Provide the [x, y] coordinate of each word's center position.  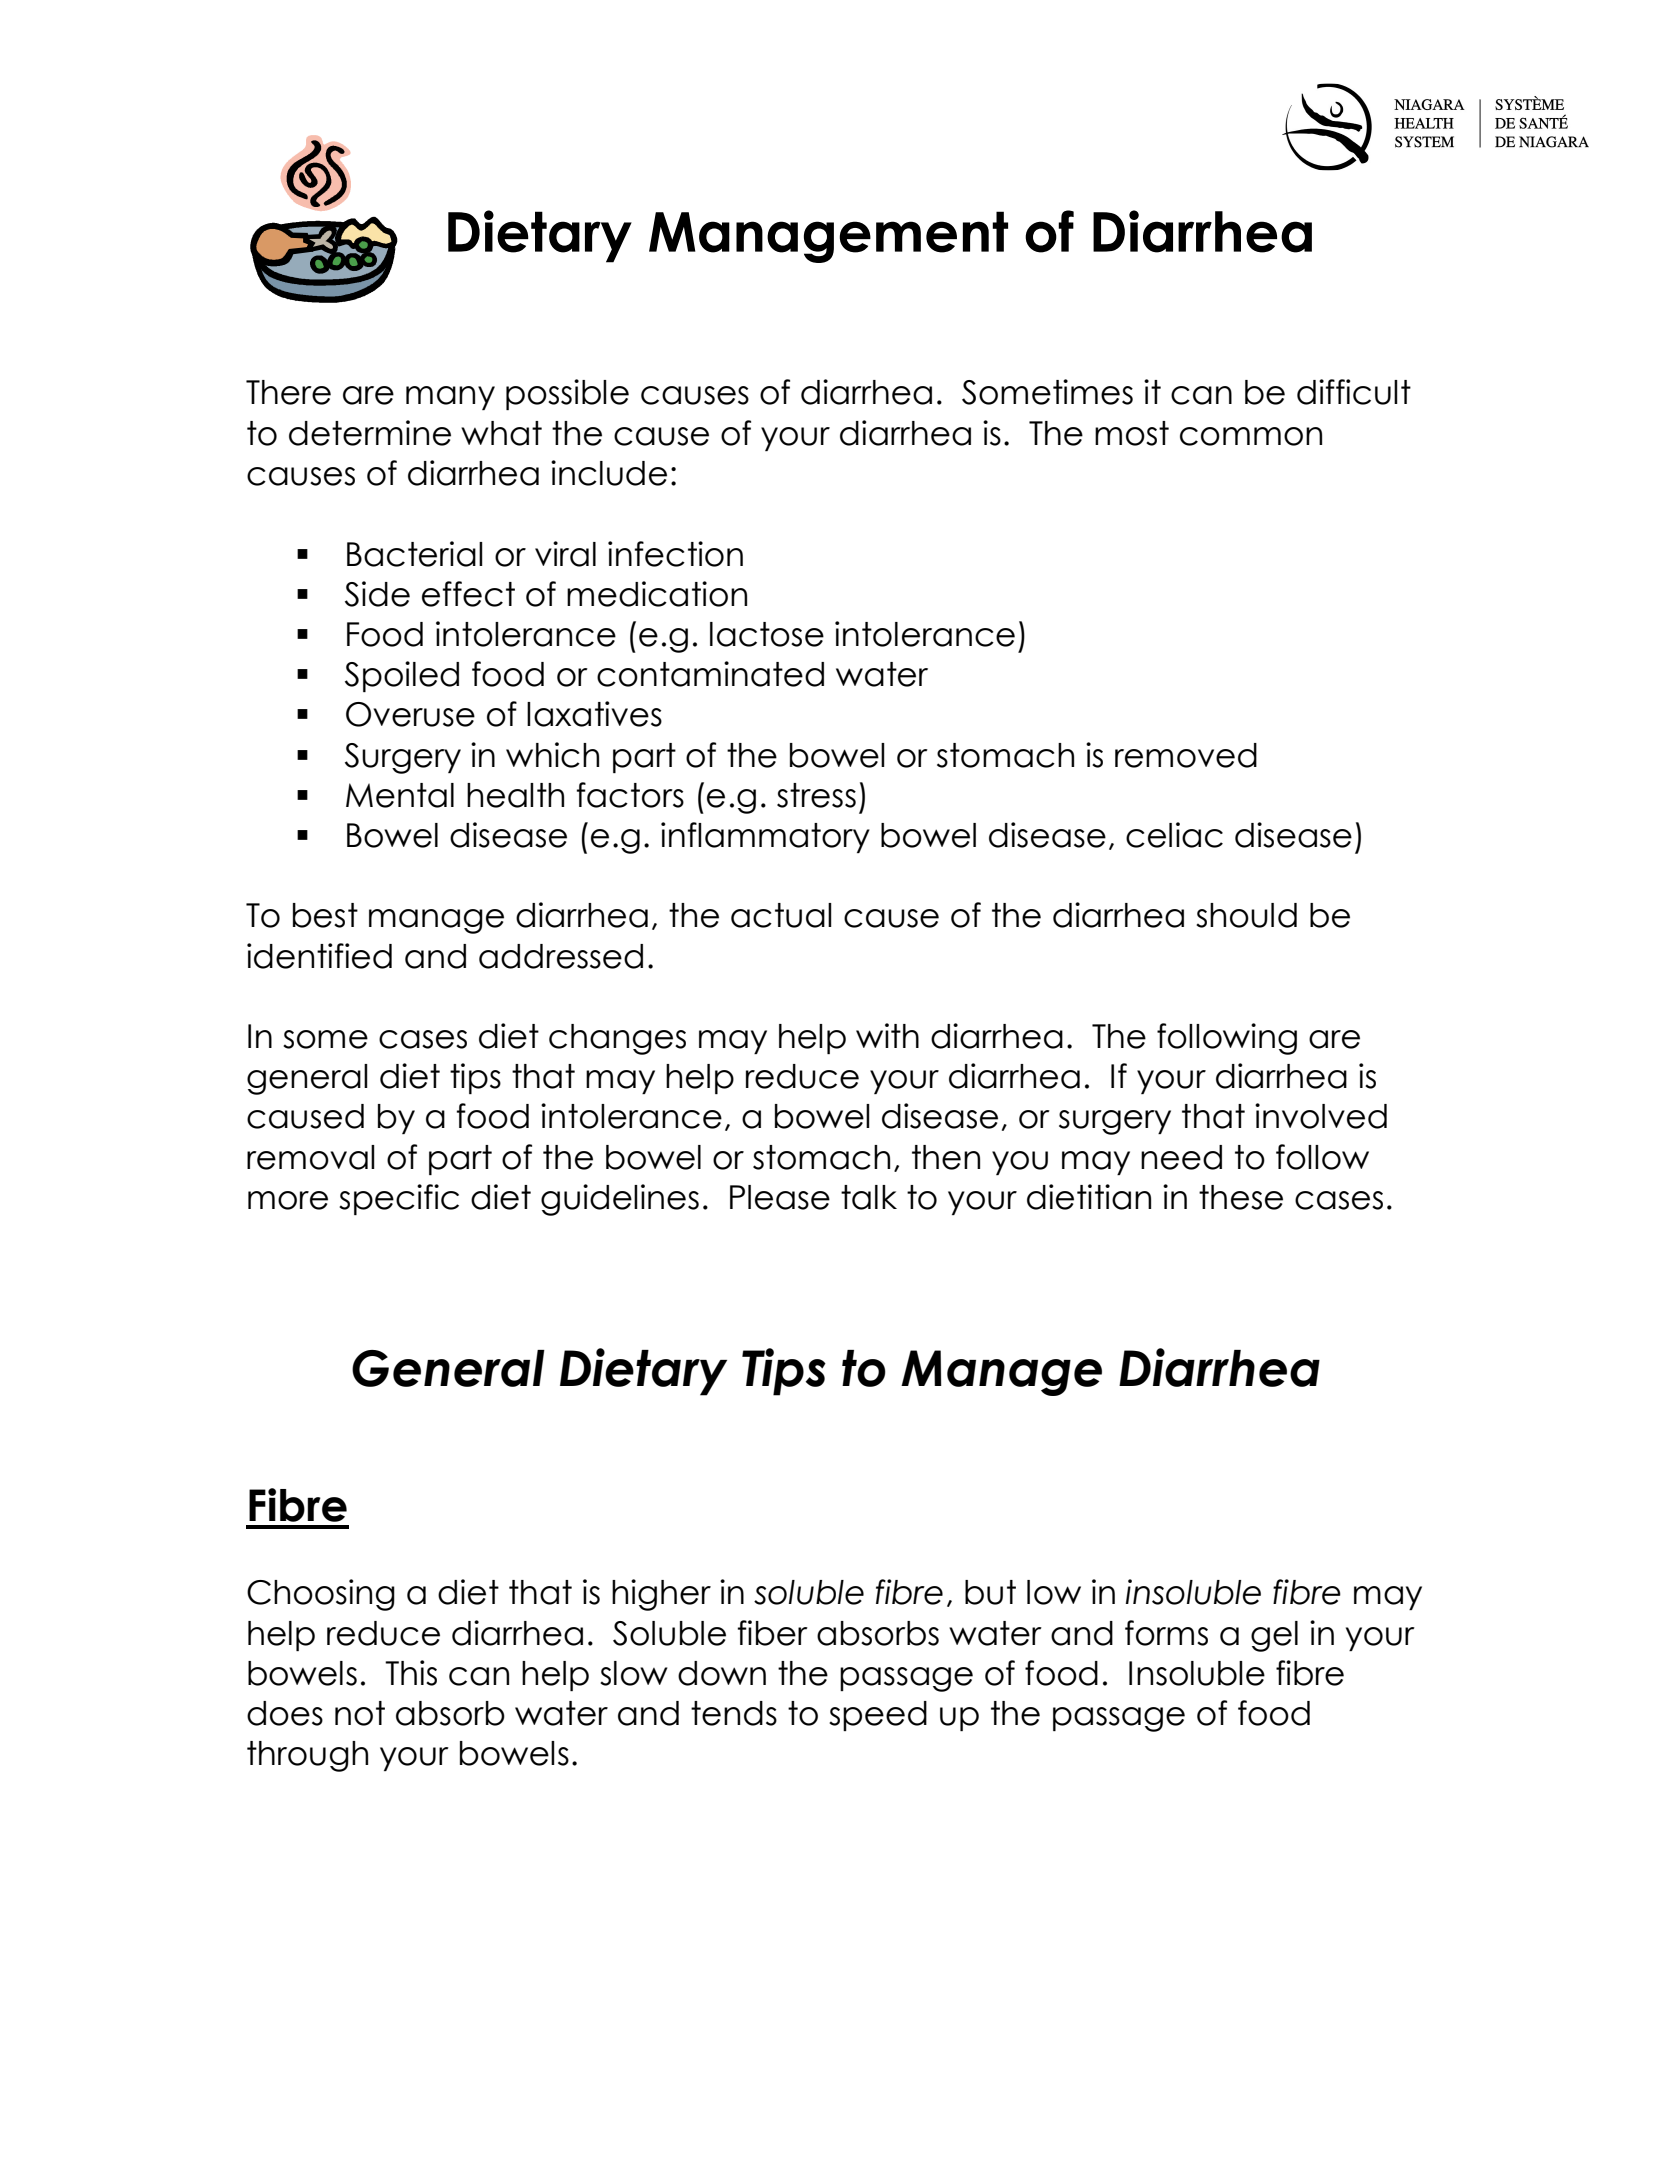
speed [878, 1716]
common [1251, 436]
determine [370, 433]
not [360, 1713]
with [887, 1035]
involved [1321, 1116]
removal [311, 1157]
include [609, 473]
